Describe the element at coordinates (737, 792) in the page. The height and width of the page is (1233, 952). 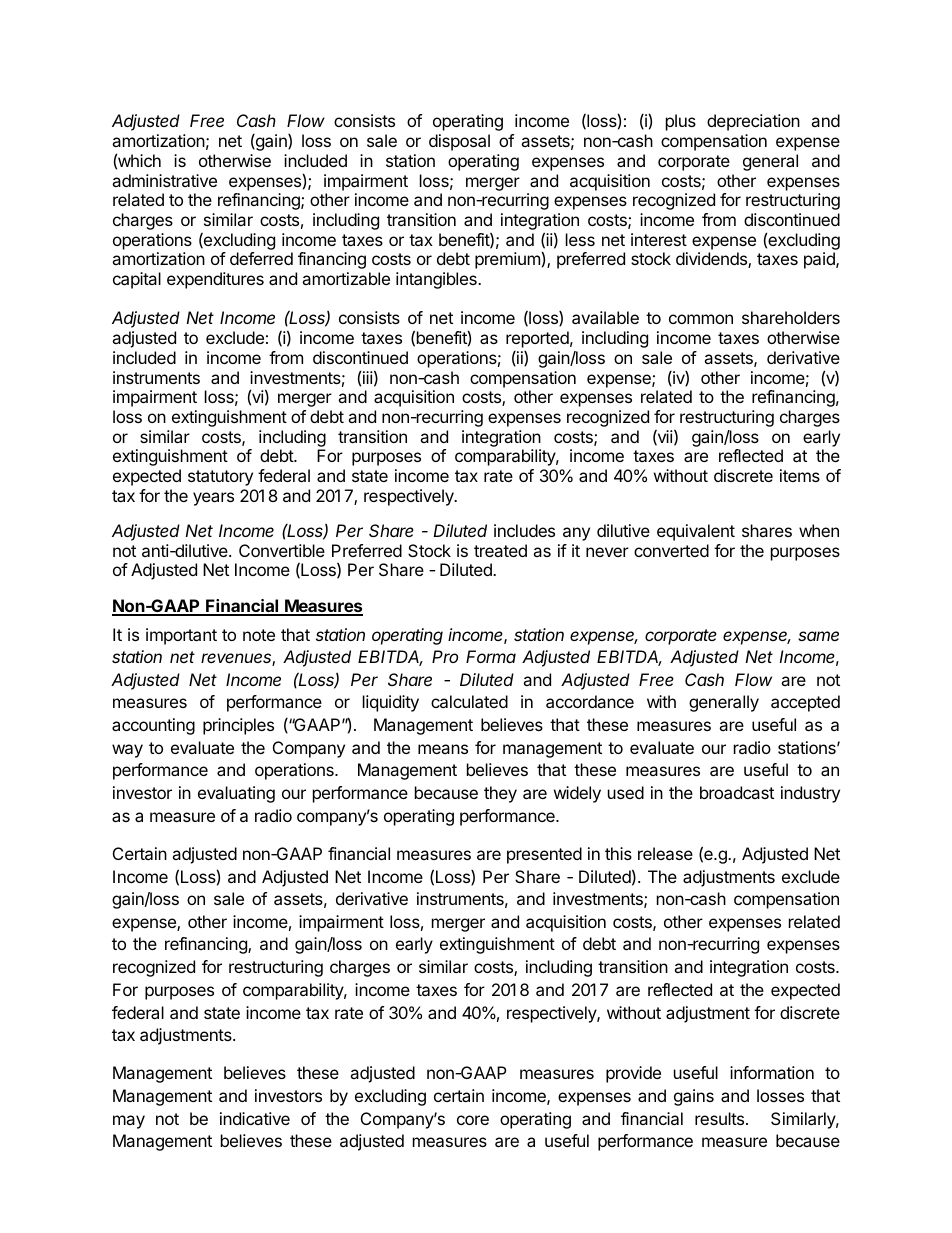
I see `broadcast` at that location.
